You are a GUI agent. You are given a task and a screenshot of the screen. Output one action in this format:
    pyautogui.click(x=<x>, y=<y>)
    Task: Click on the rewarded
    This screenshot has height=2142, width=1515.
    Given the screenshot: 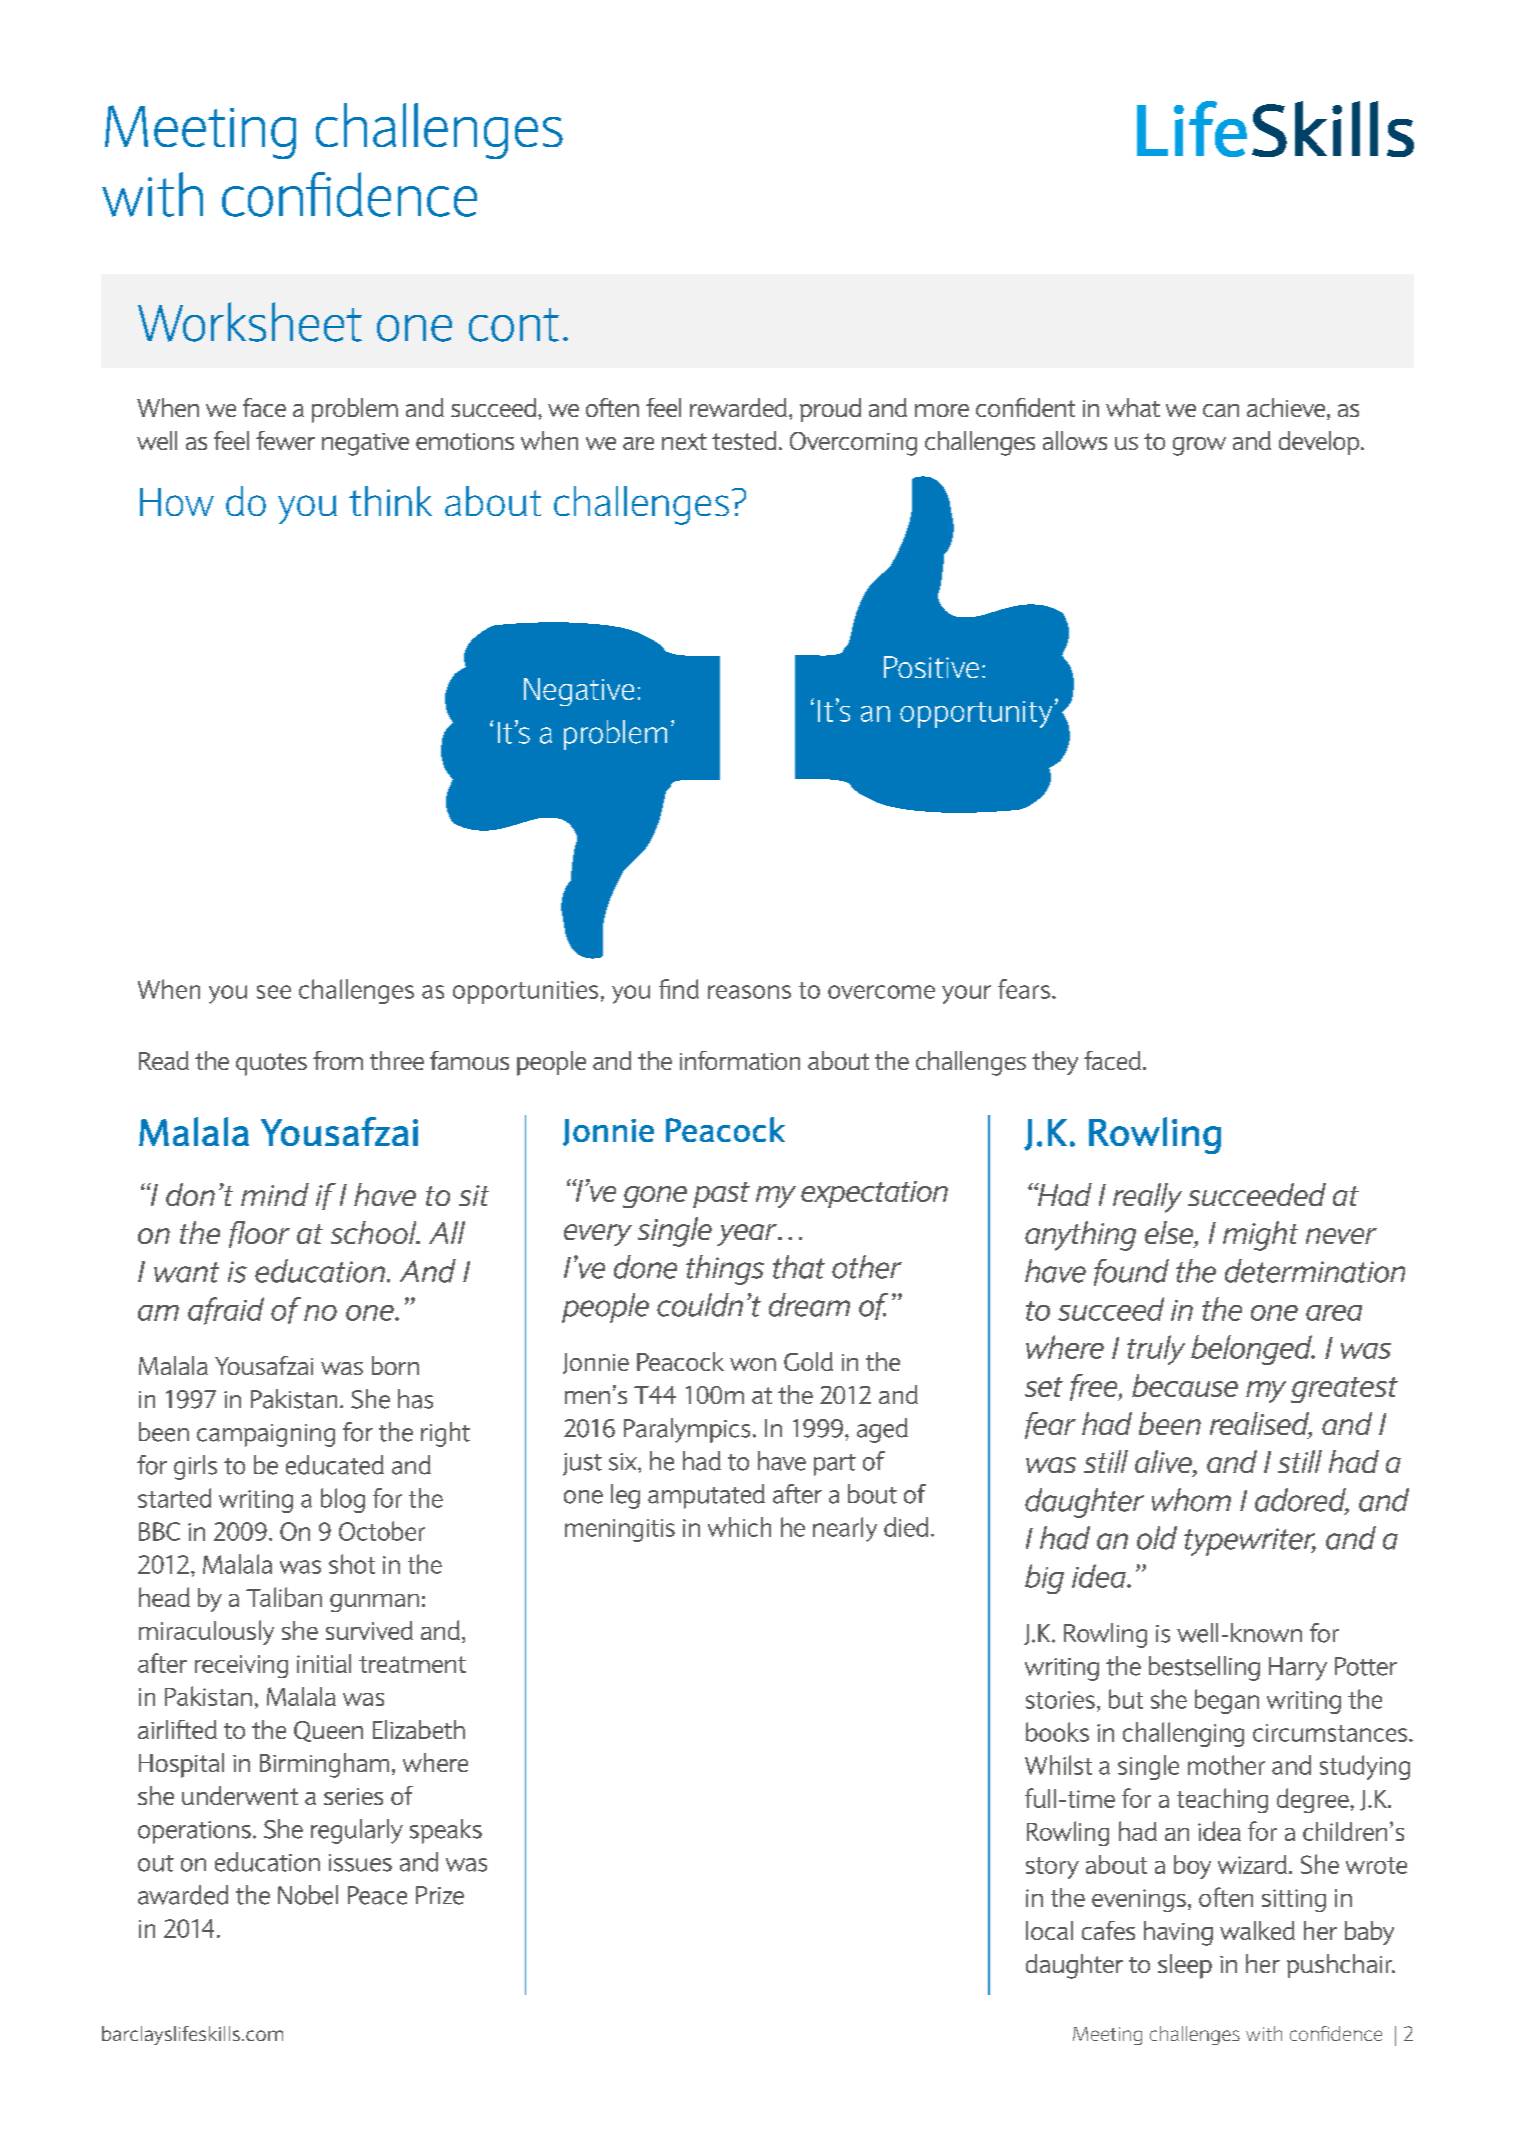 What is the action you would take?
    pyautogui.click(x=738, y=407)
